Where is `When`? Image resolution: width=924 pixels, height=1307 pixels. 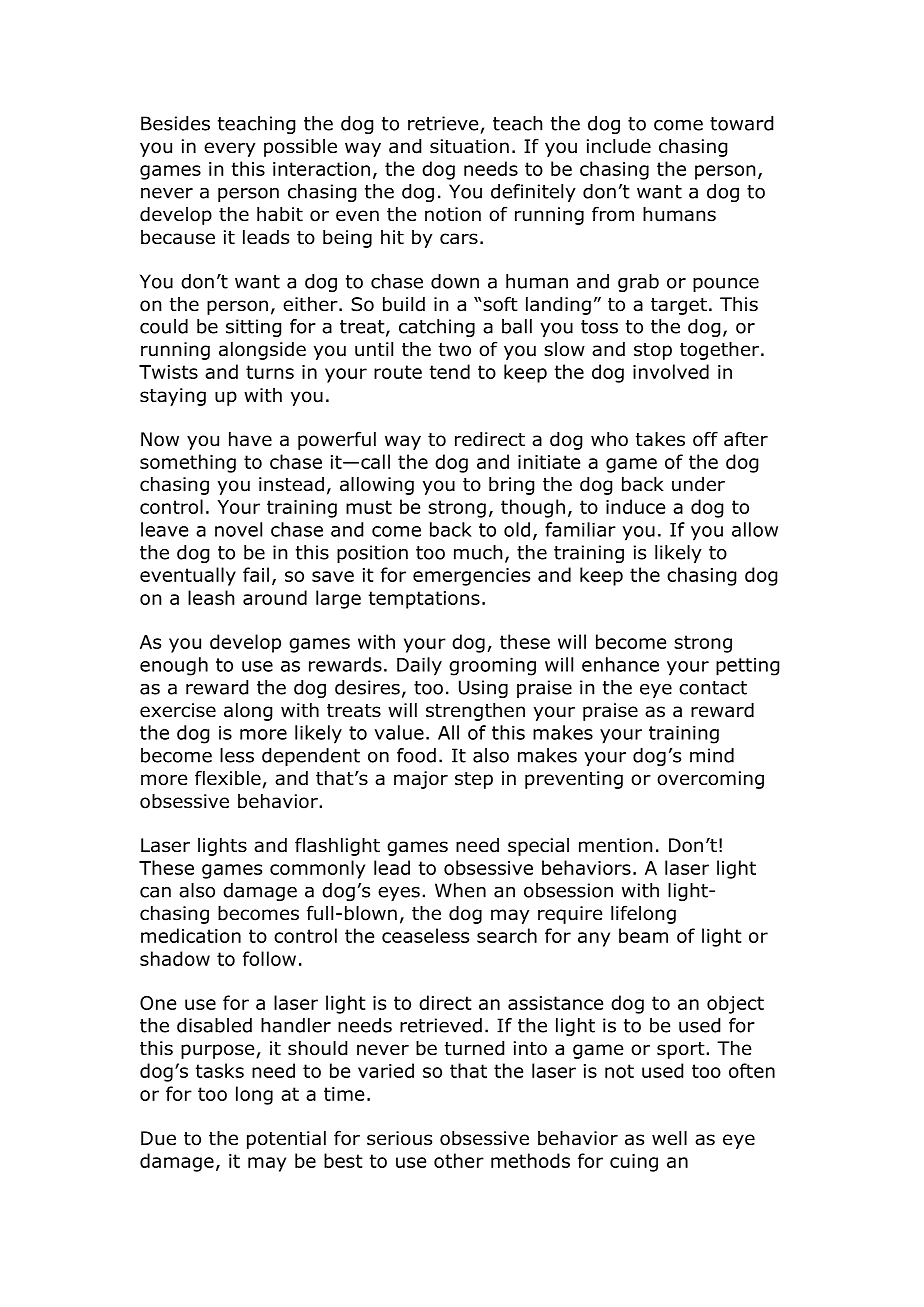
When is located at coordinates (460, 890).
